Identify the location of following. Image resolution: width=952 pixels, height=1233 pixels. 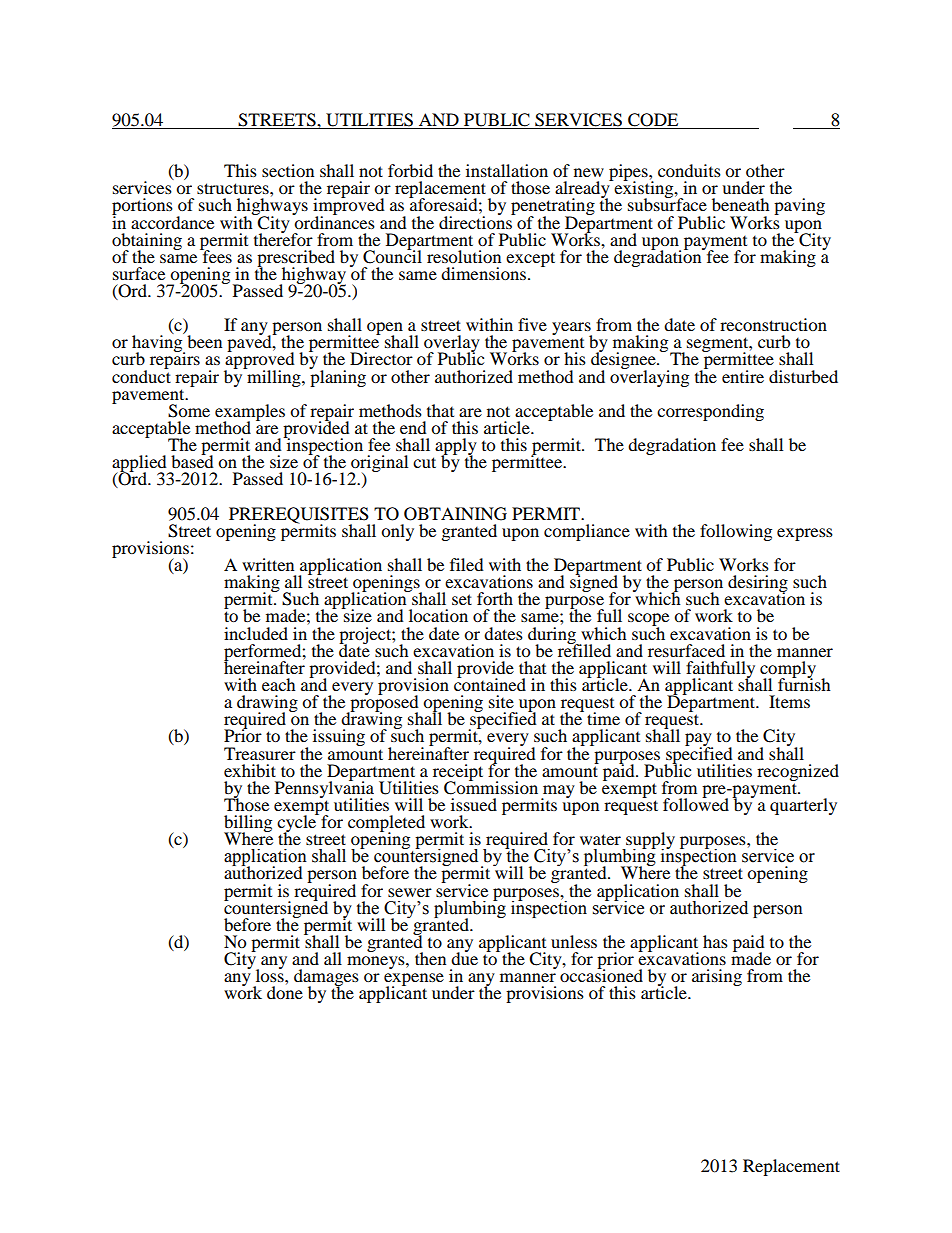
(736, 532).
